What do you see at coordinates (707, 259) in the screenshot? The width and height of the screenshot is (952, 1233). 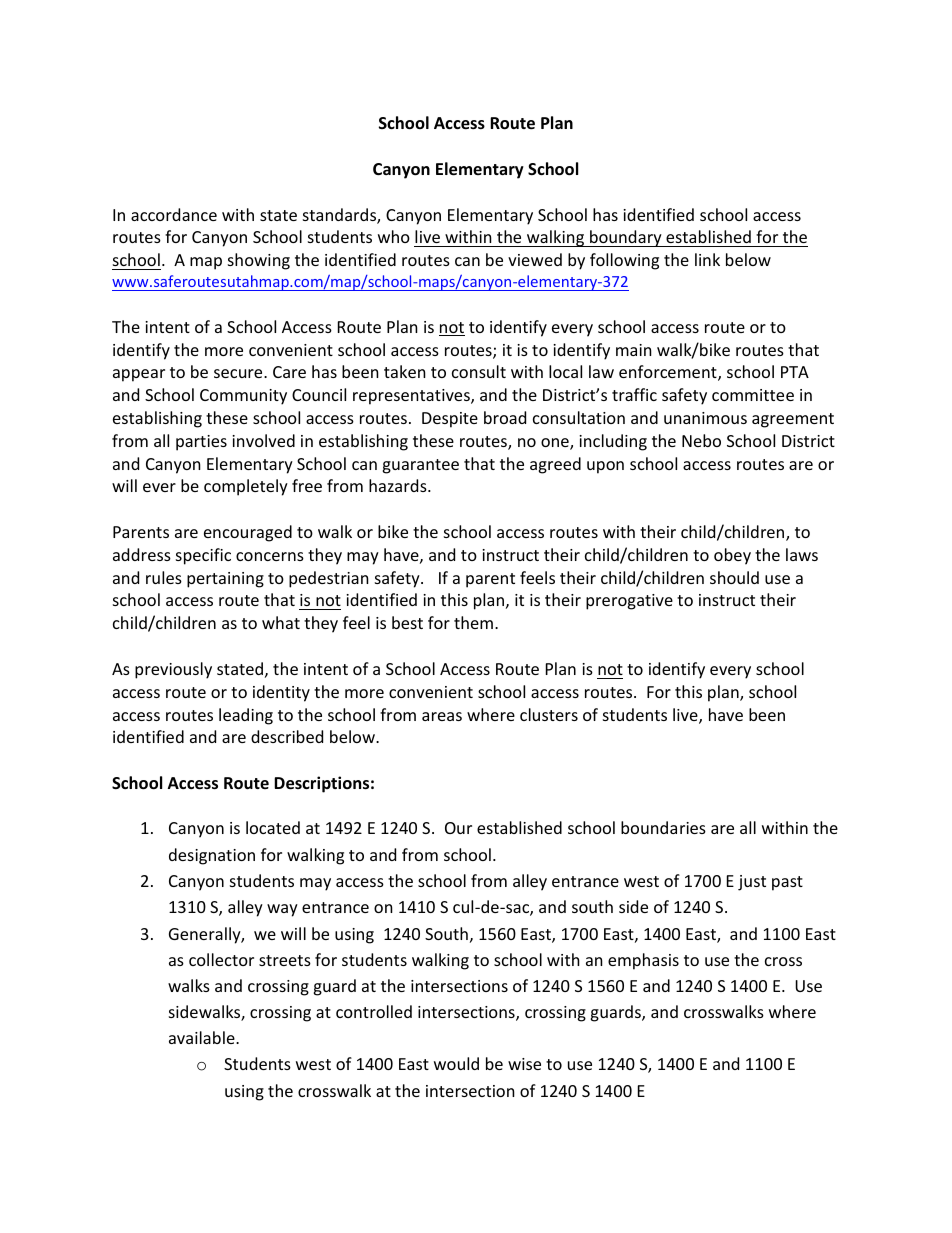 I see `link` at bounding box center [707, 259].
